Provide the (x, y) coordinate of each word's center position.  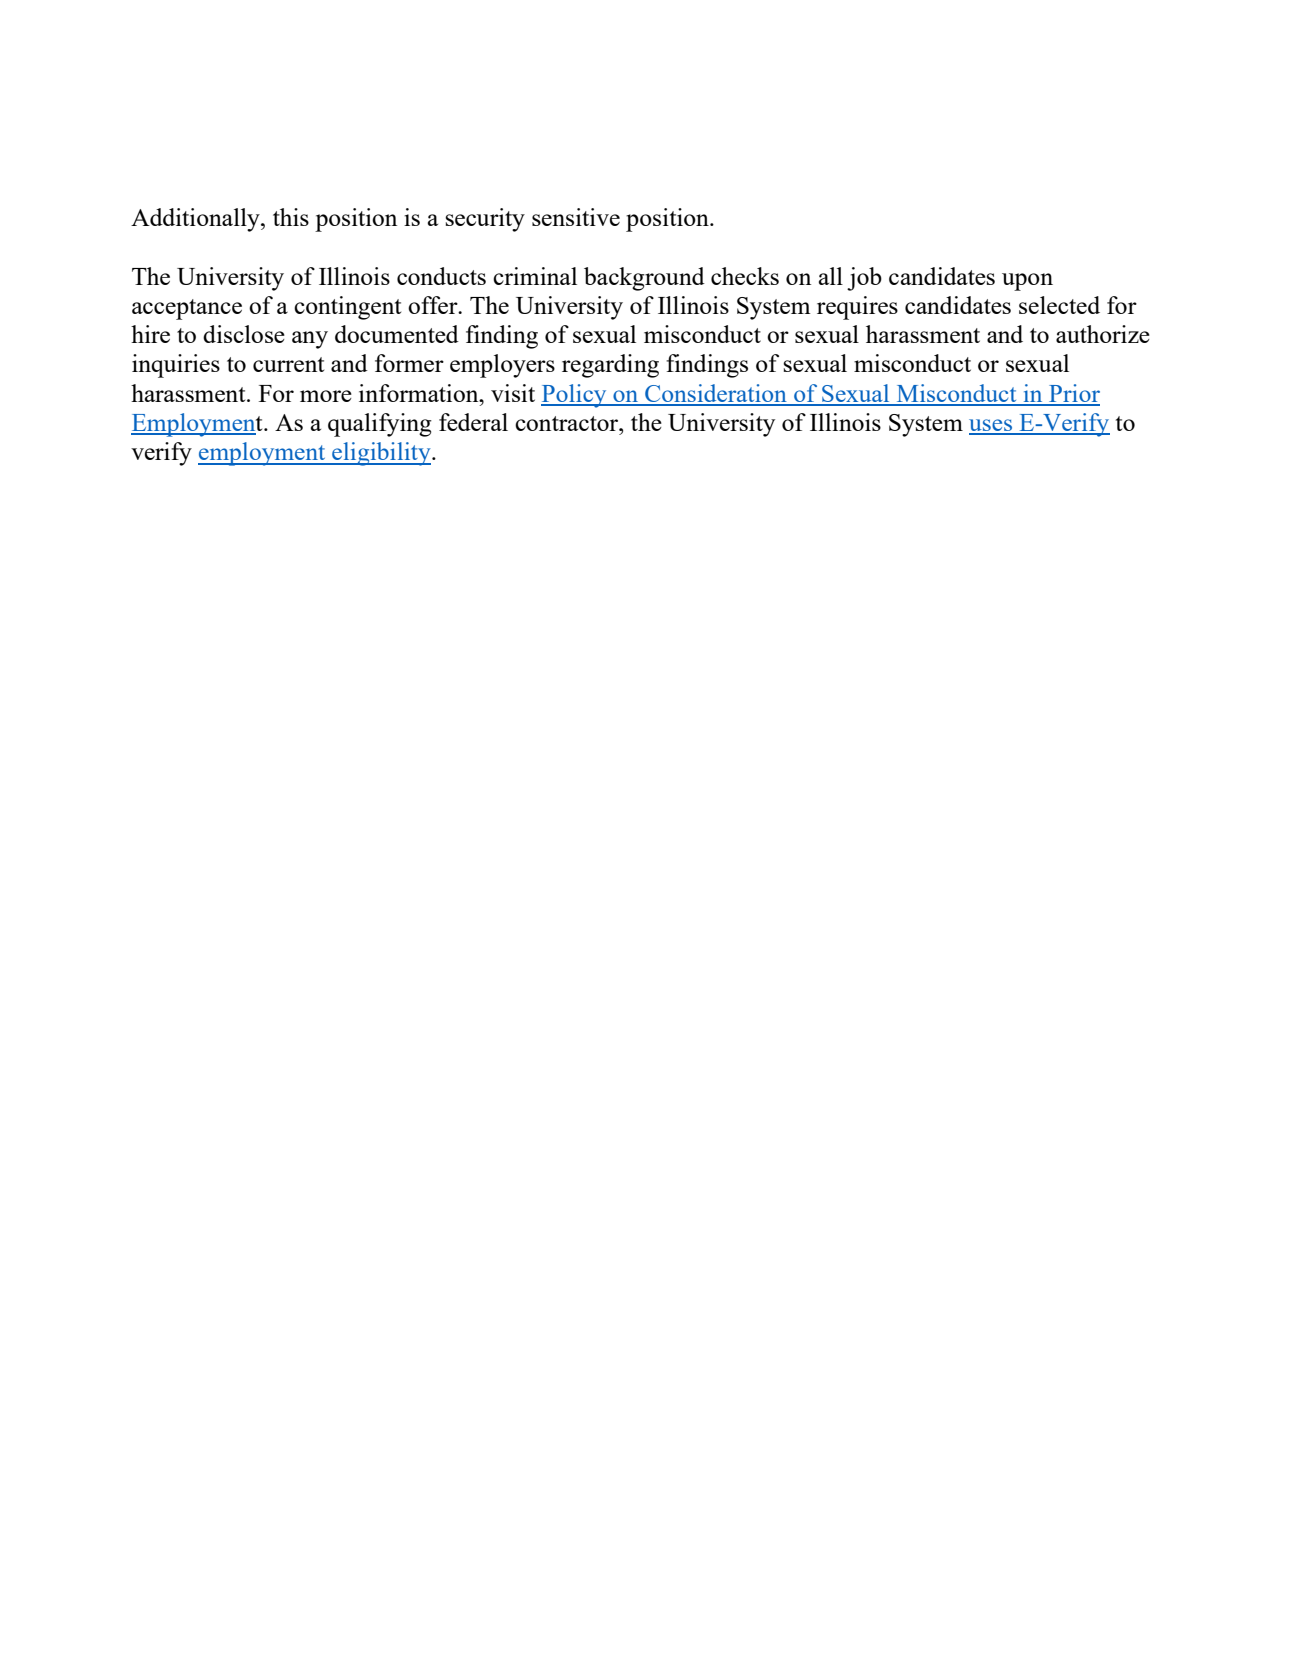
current (288, 364)
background (644, 279)
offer (434, 305)
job (864, 279)
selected (1059, 305)
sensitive (576, 217)
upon (1027, 282)
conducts (441, 276)
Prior (1073, 394)
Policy (575, 396)
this (291, 217)
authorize (1103, 334)
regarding (610, 366)
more (326, 396)
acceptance (187, 309)
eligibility (381, 454)
